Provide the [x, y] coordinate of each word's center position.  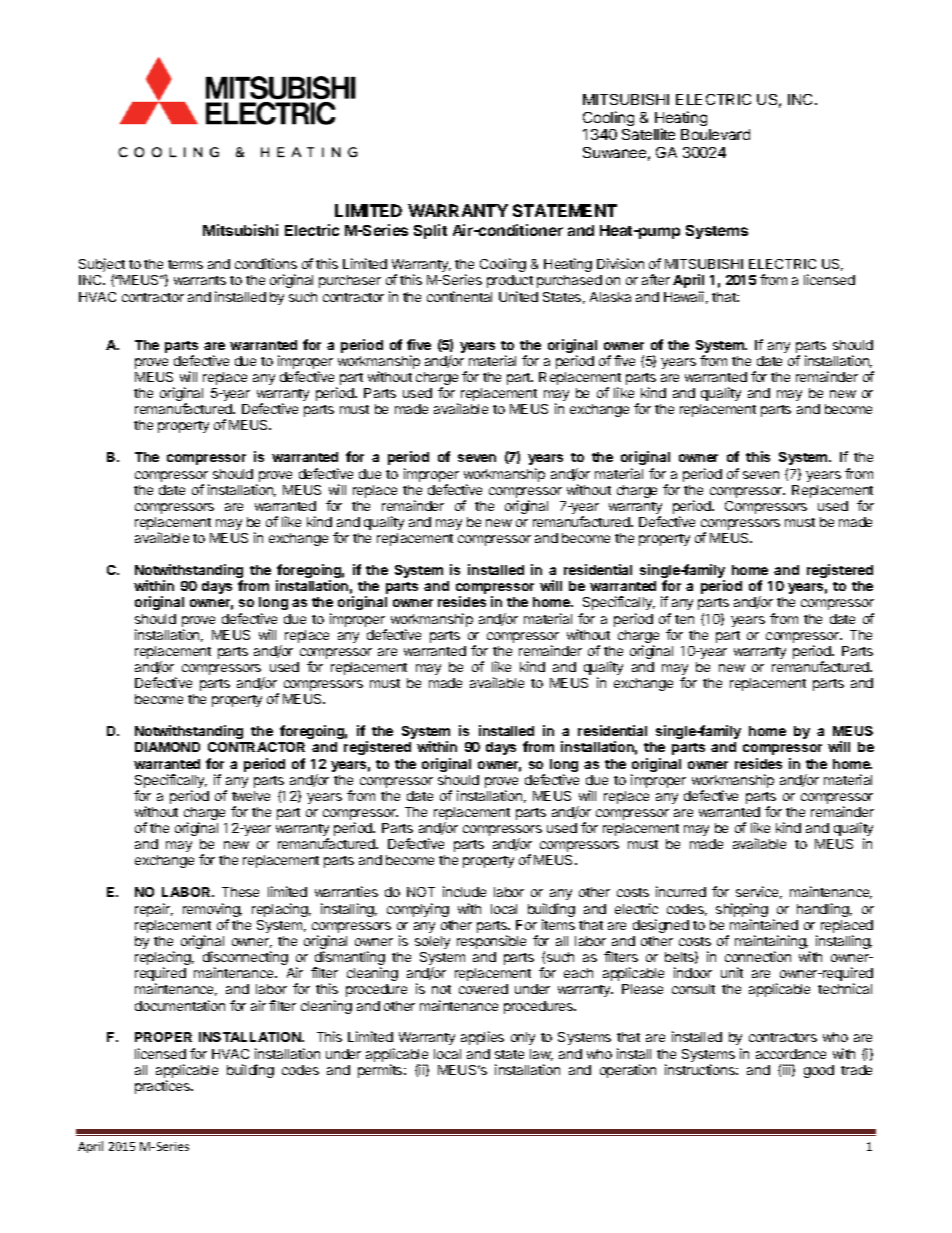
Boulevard [715, 134]
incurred [681, 891]
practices [164, 1087]
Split [430, 231]
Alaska [610, 297]
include [464, 891]
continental [459, 296]
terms [185, 264]
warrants [200, 280]
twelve [251, 796]
